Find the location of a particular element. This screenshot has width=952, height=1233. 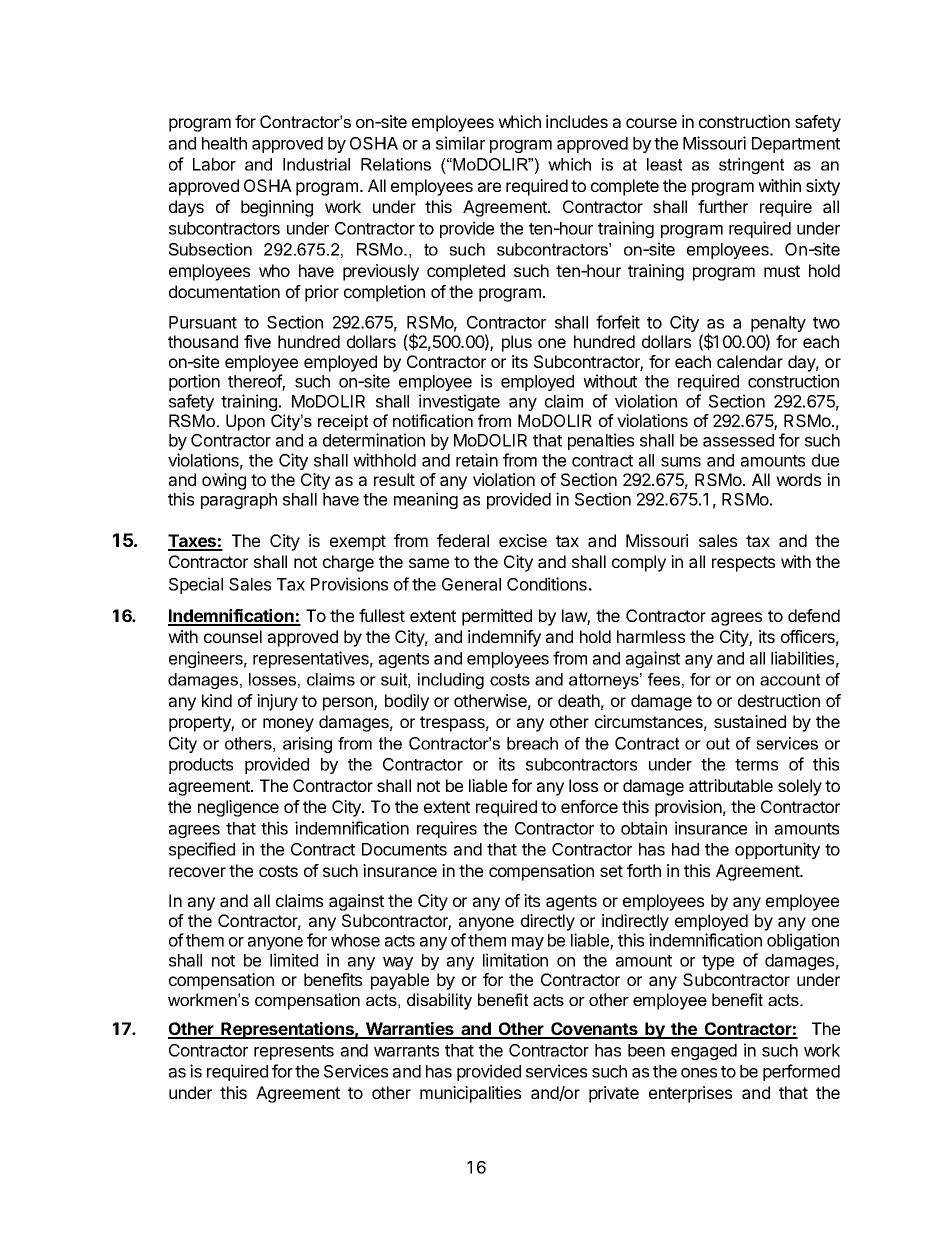

stringent is located at coordinates (751, 166).
